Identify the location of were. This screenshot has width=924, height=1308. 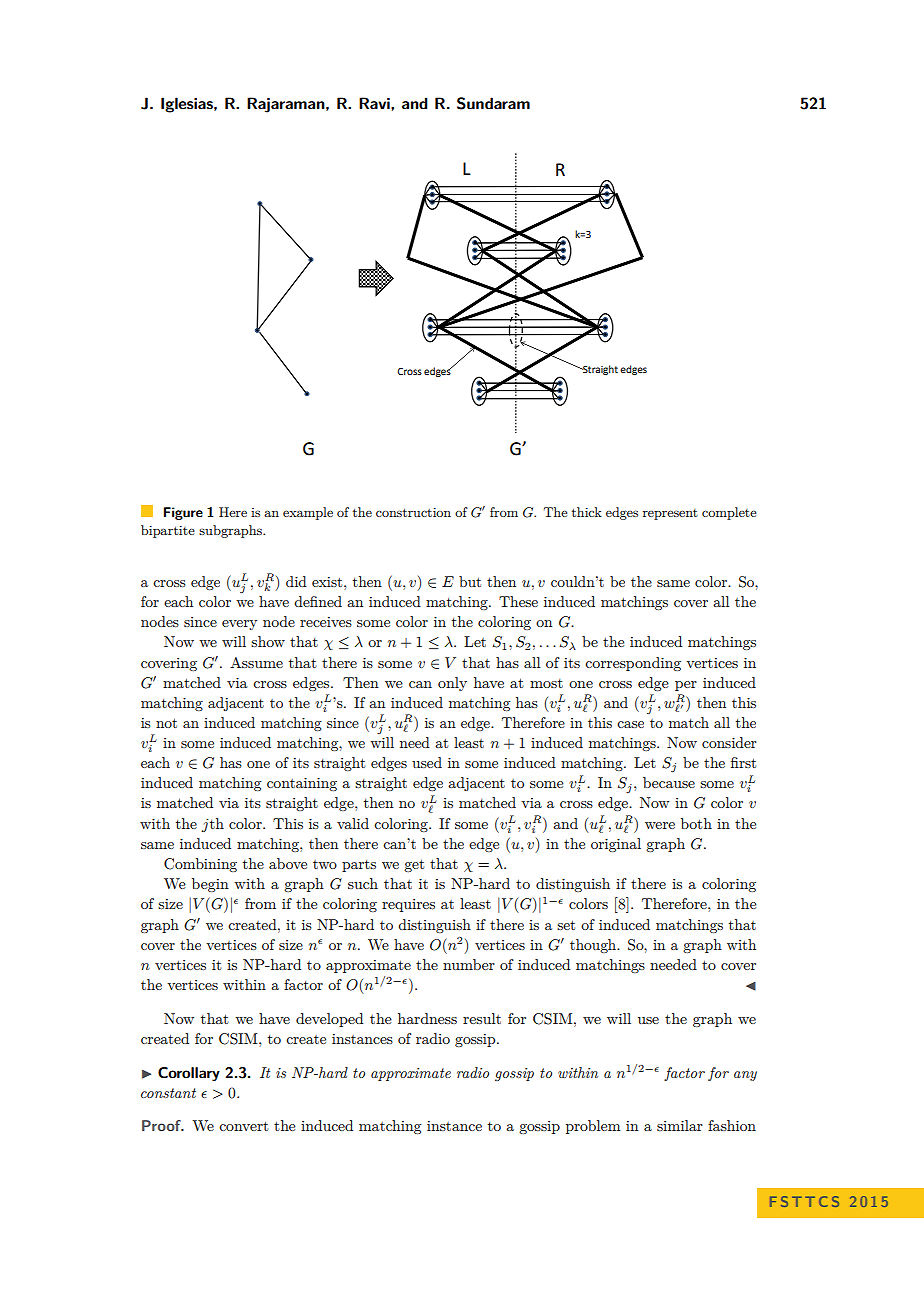
(660, 825).
